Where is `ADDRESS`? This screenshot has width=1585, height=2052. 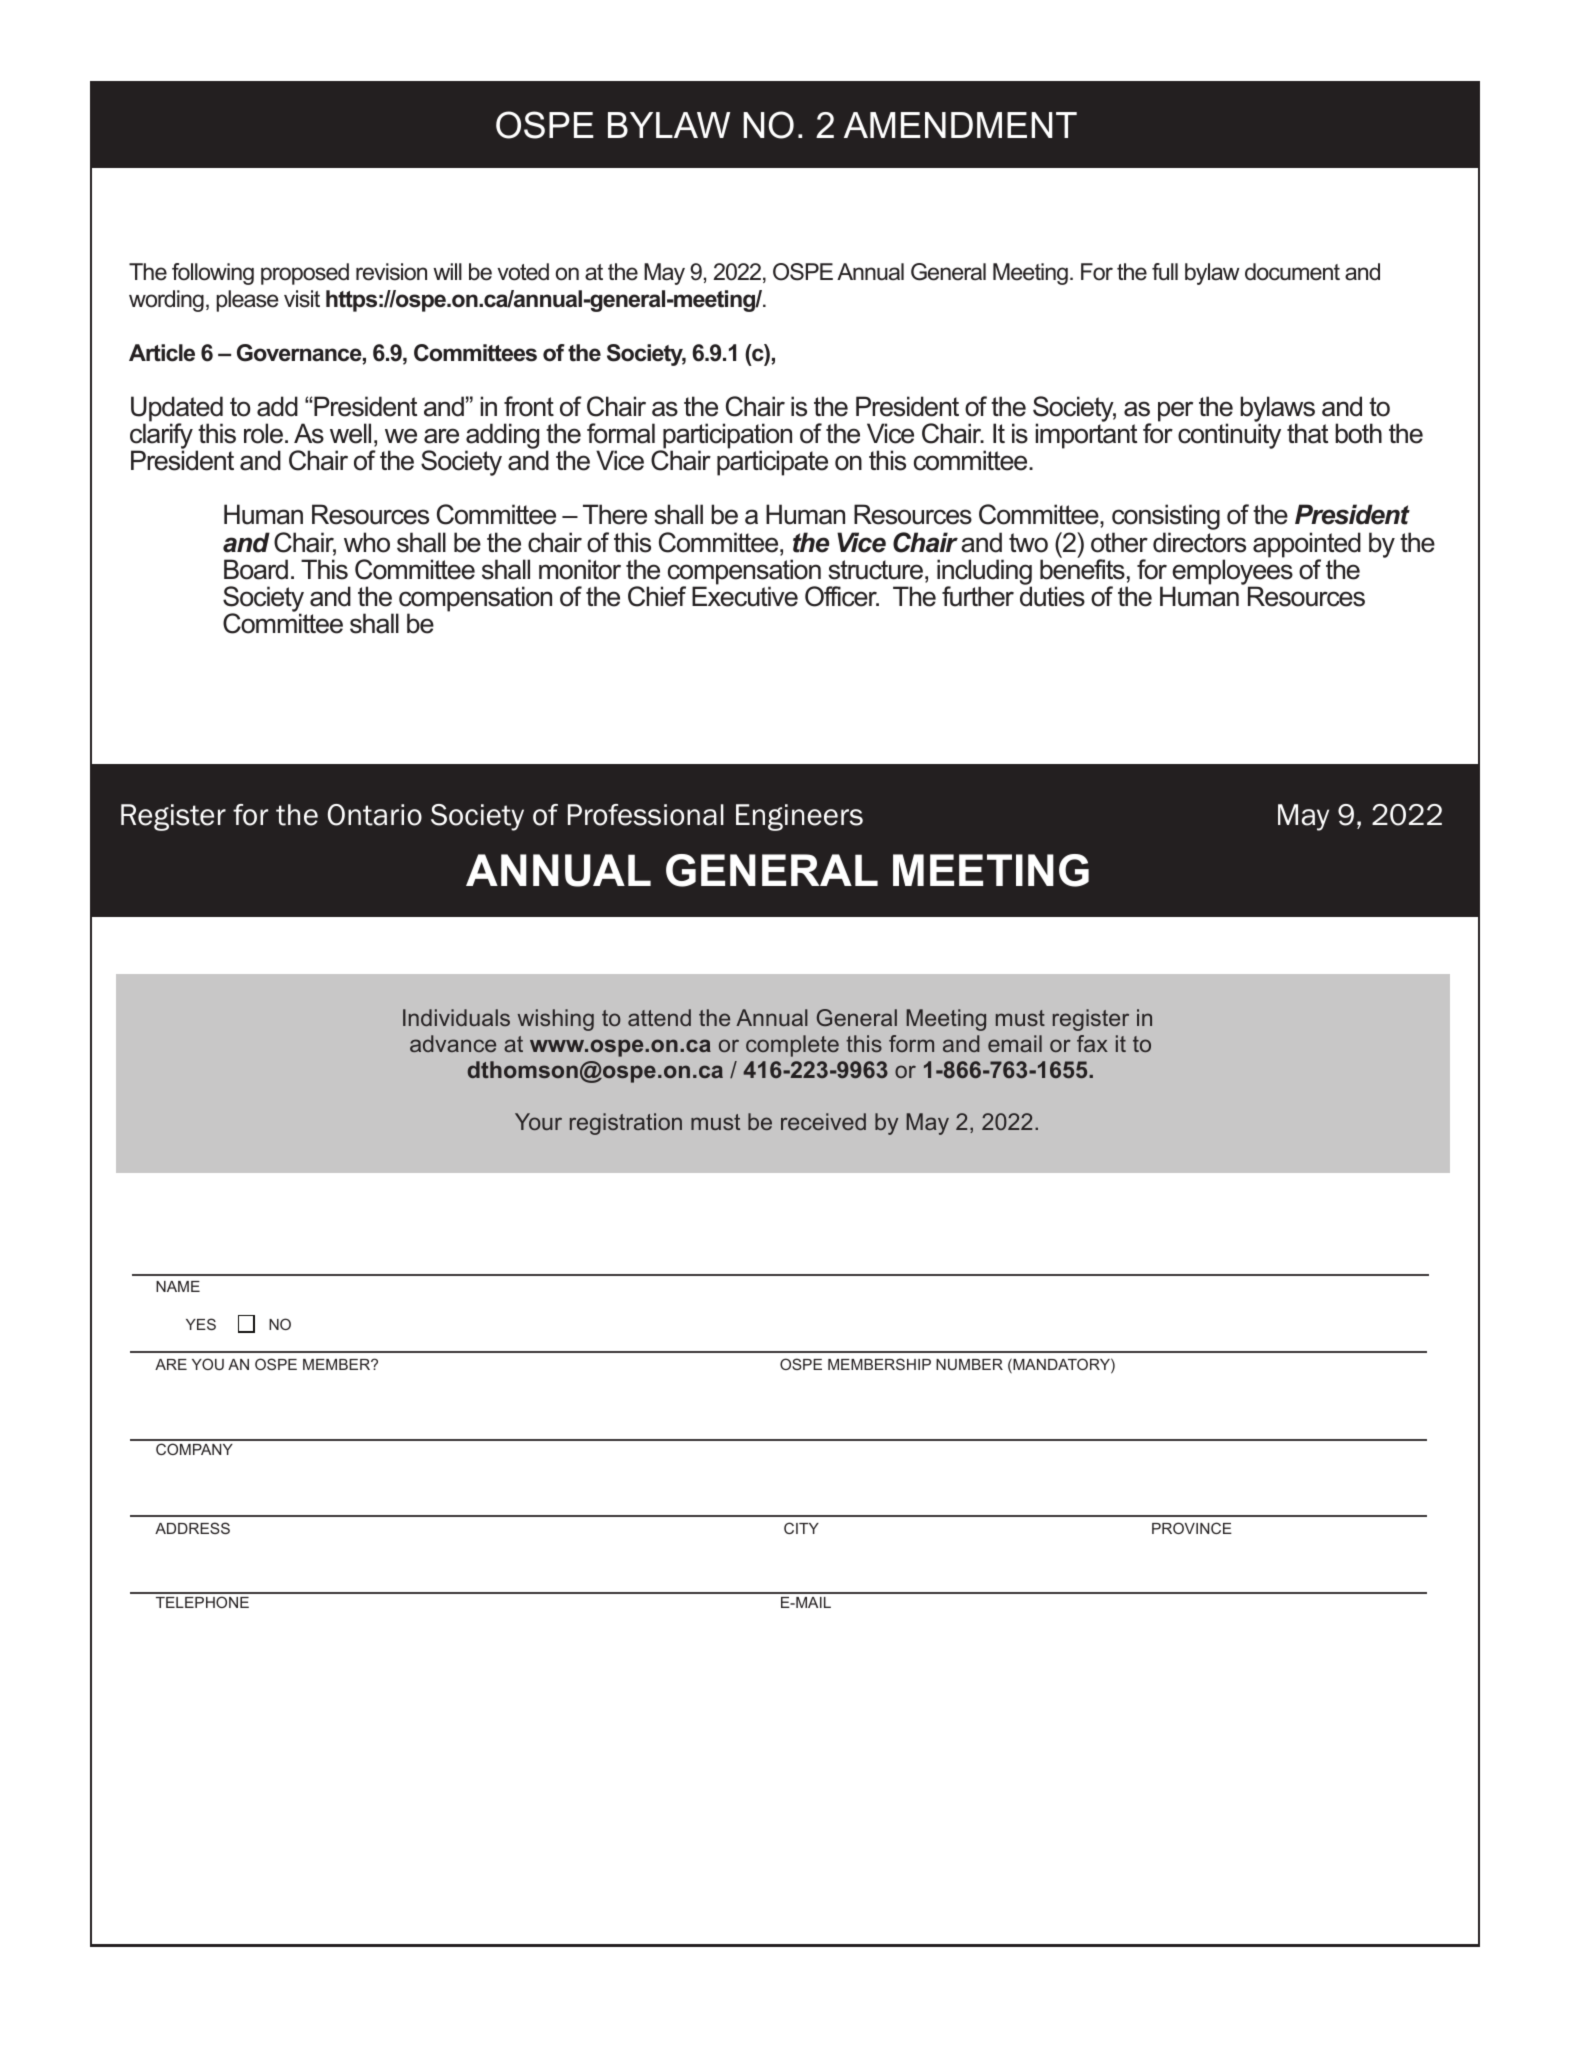 ADDRESS is located at coordinates (192, 1528).
